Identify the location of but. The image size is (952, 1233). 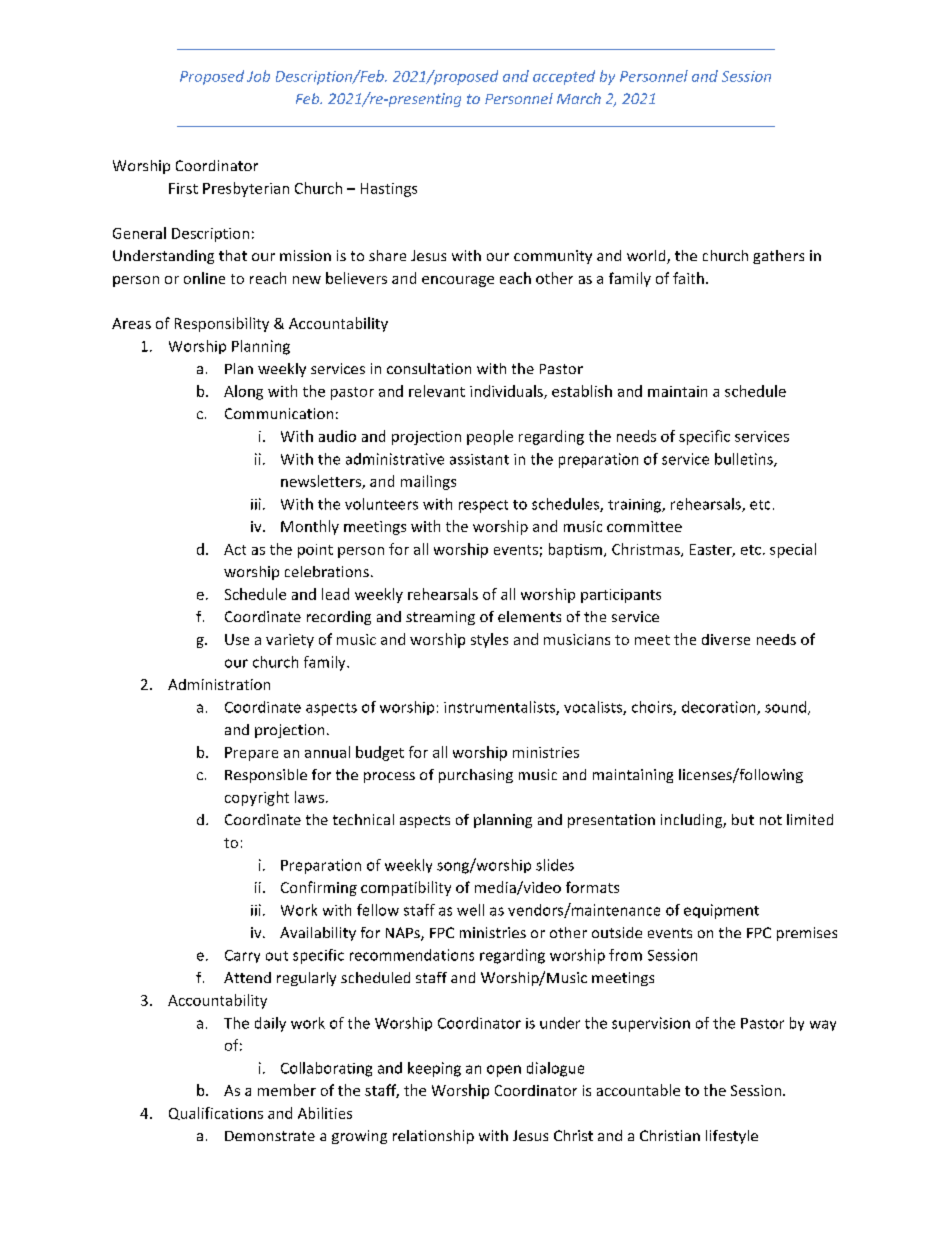
(743, 819).
